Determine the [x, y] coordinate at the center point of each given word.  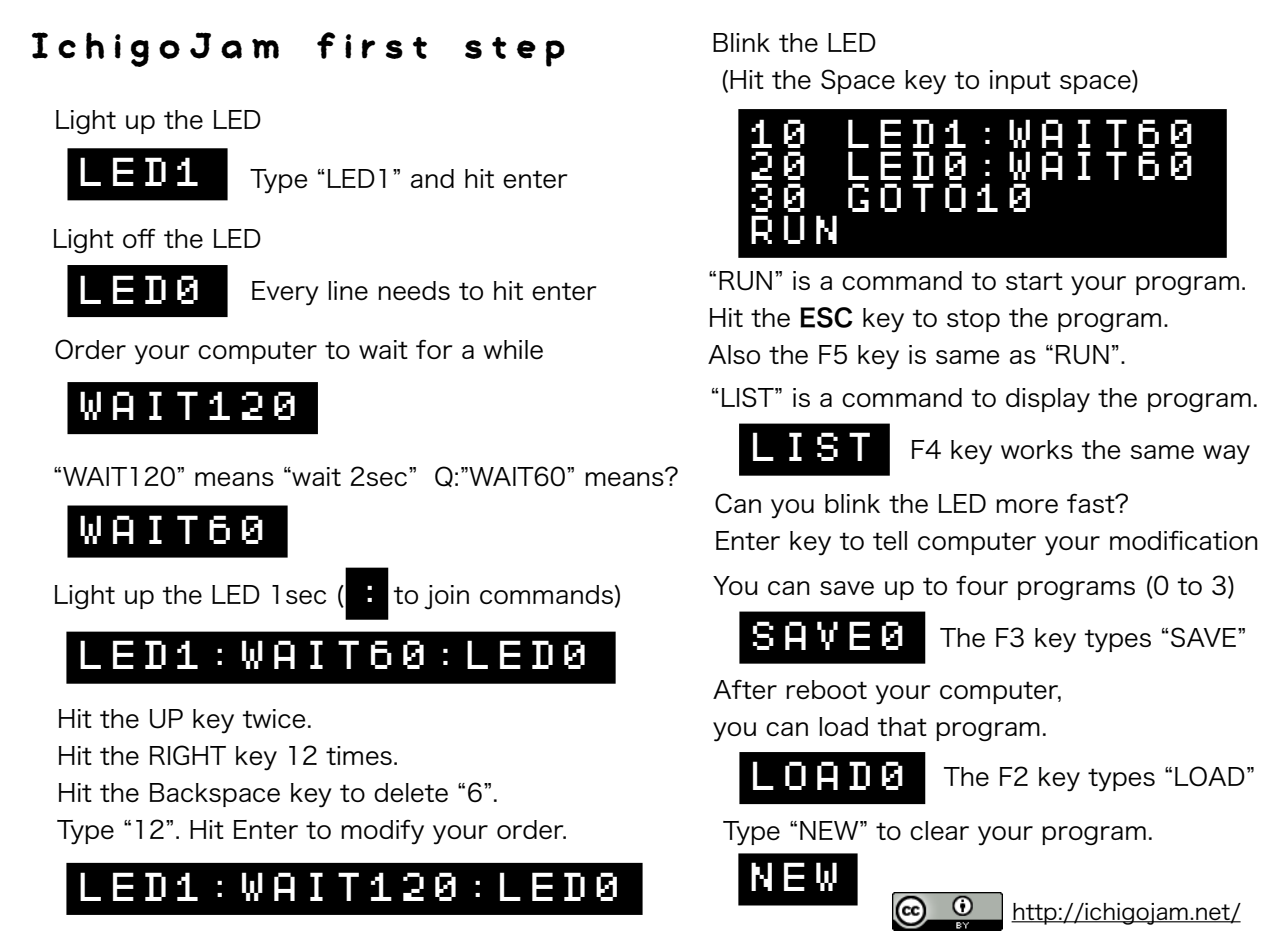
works [1037, 449]
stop [973, 320]
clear [939, 831]
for [434, 349]
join [446, 597]
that [902, 726]
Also [734, 354]
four [982, 585]
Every [285, 293]
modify [382, 832]
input [1020, 82]
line [348, 291]
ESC [826, 317]
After [745, 689]
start [1034, 281]
